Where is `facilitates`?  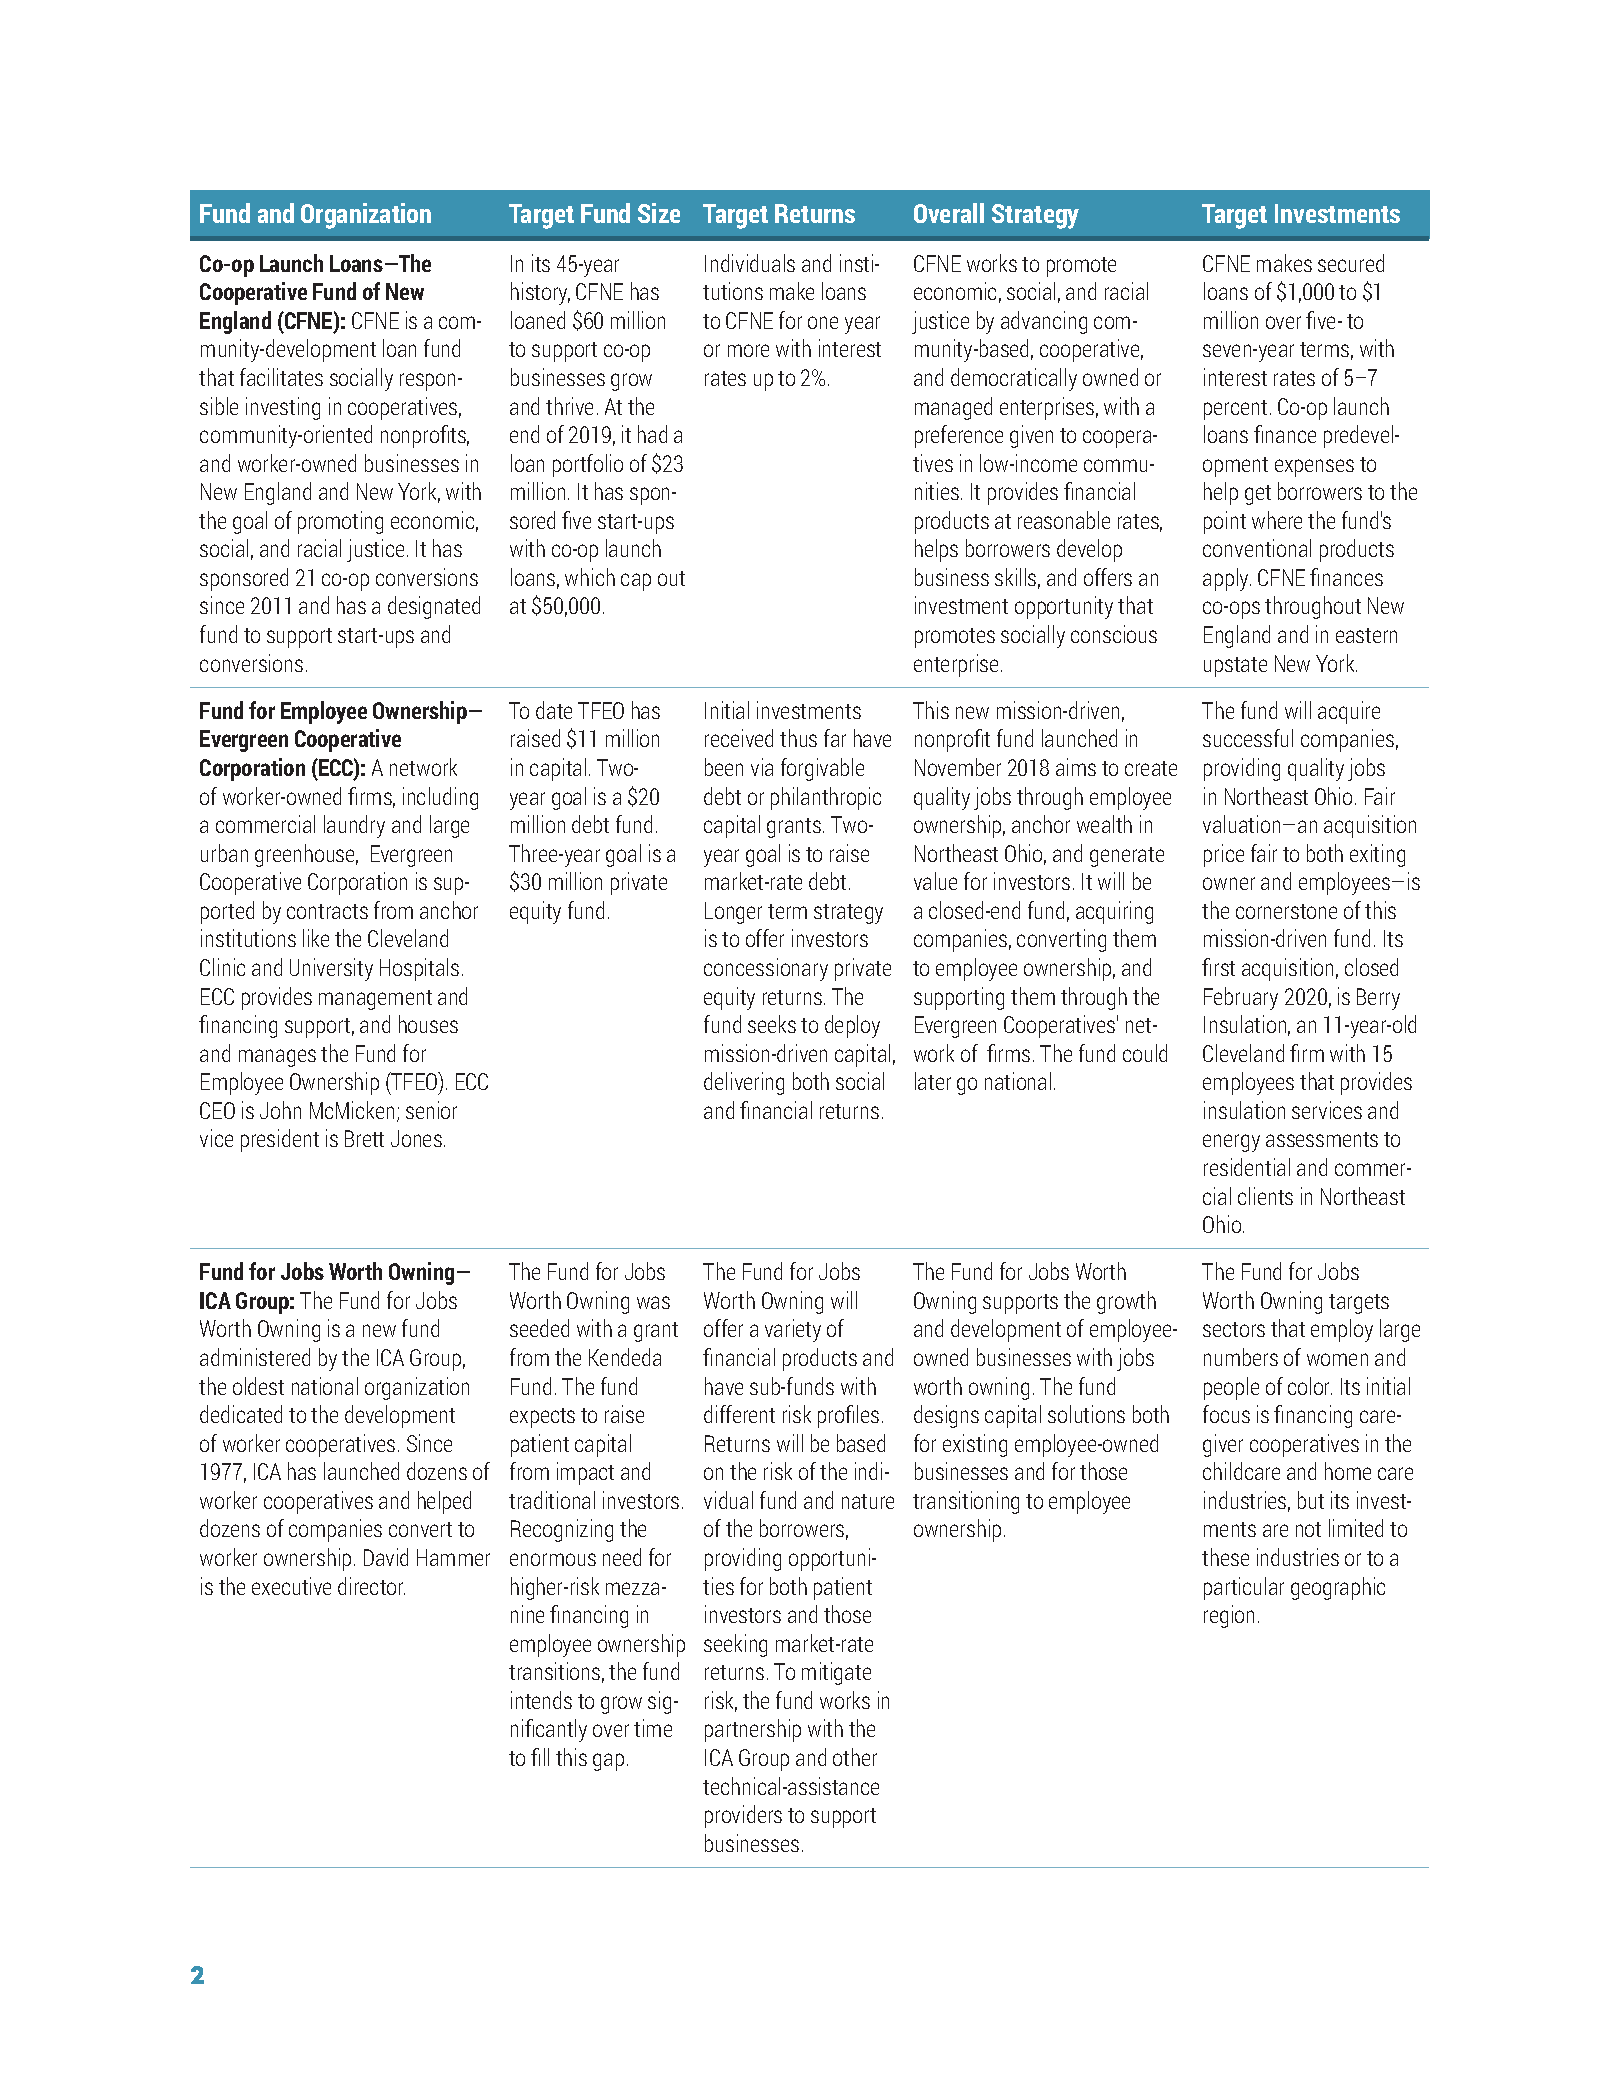 facilitates is located at coordinates (281, 377).
